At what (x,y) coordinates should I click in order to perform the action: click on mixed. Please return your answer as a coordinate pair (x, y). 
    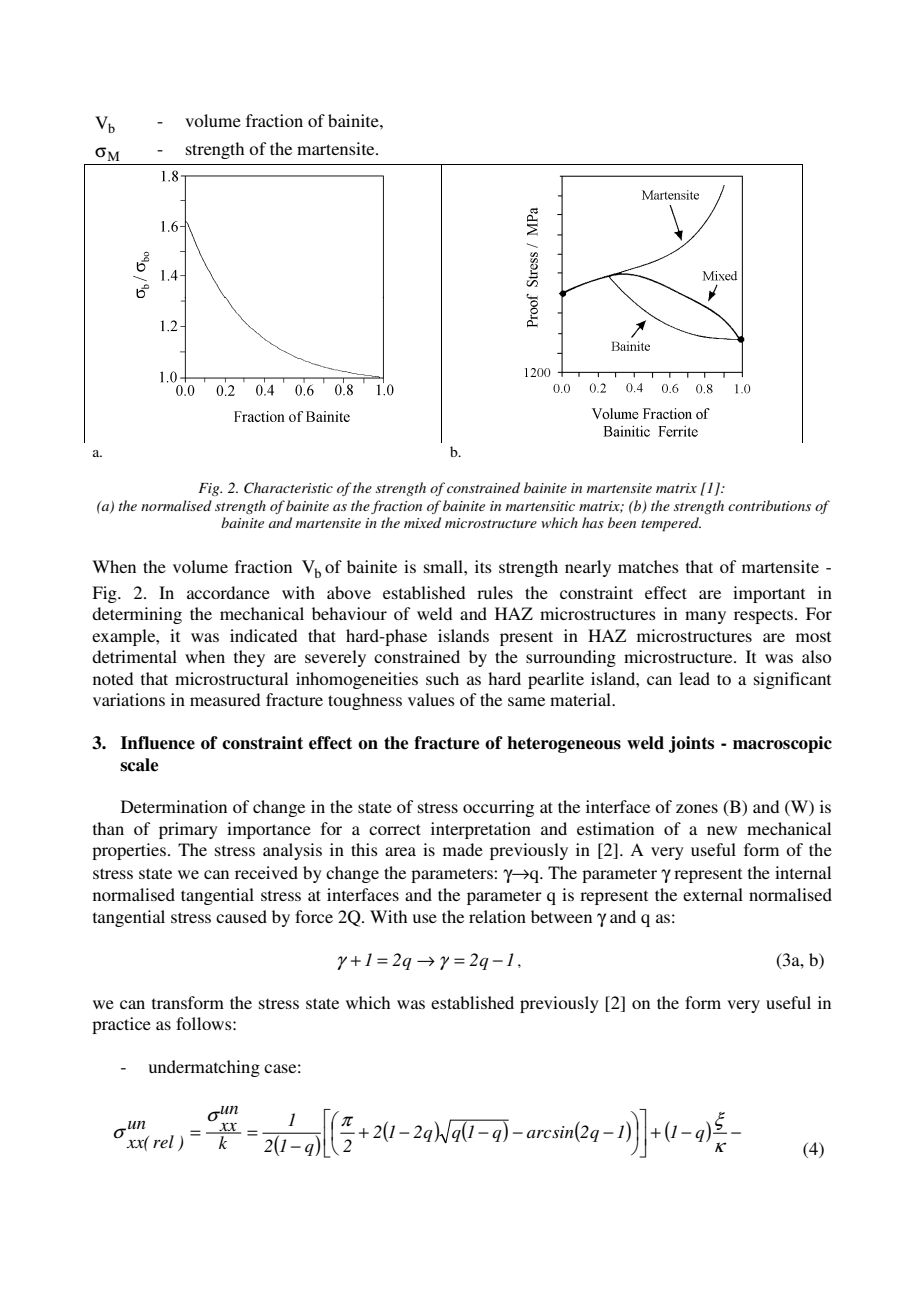
    Looking at the image, I should click on (422, 522).
